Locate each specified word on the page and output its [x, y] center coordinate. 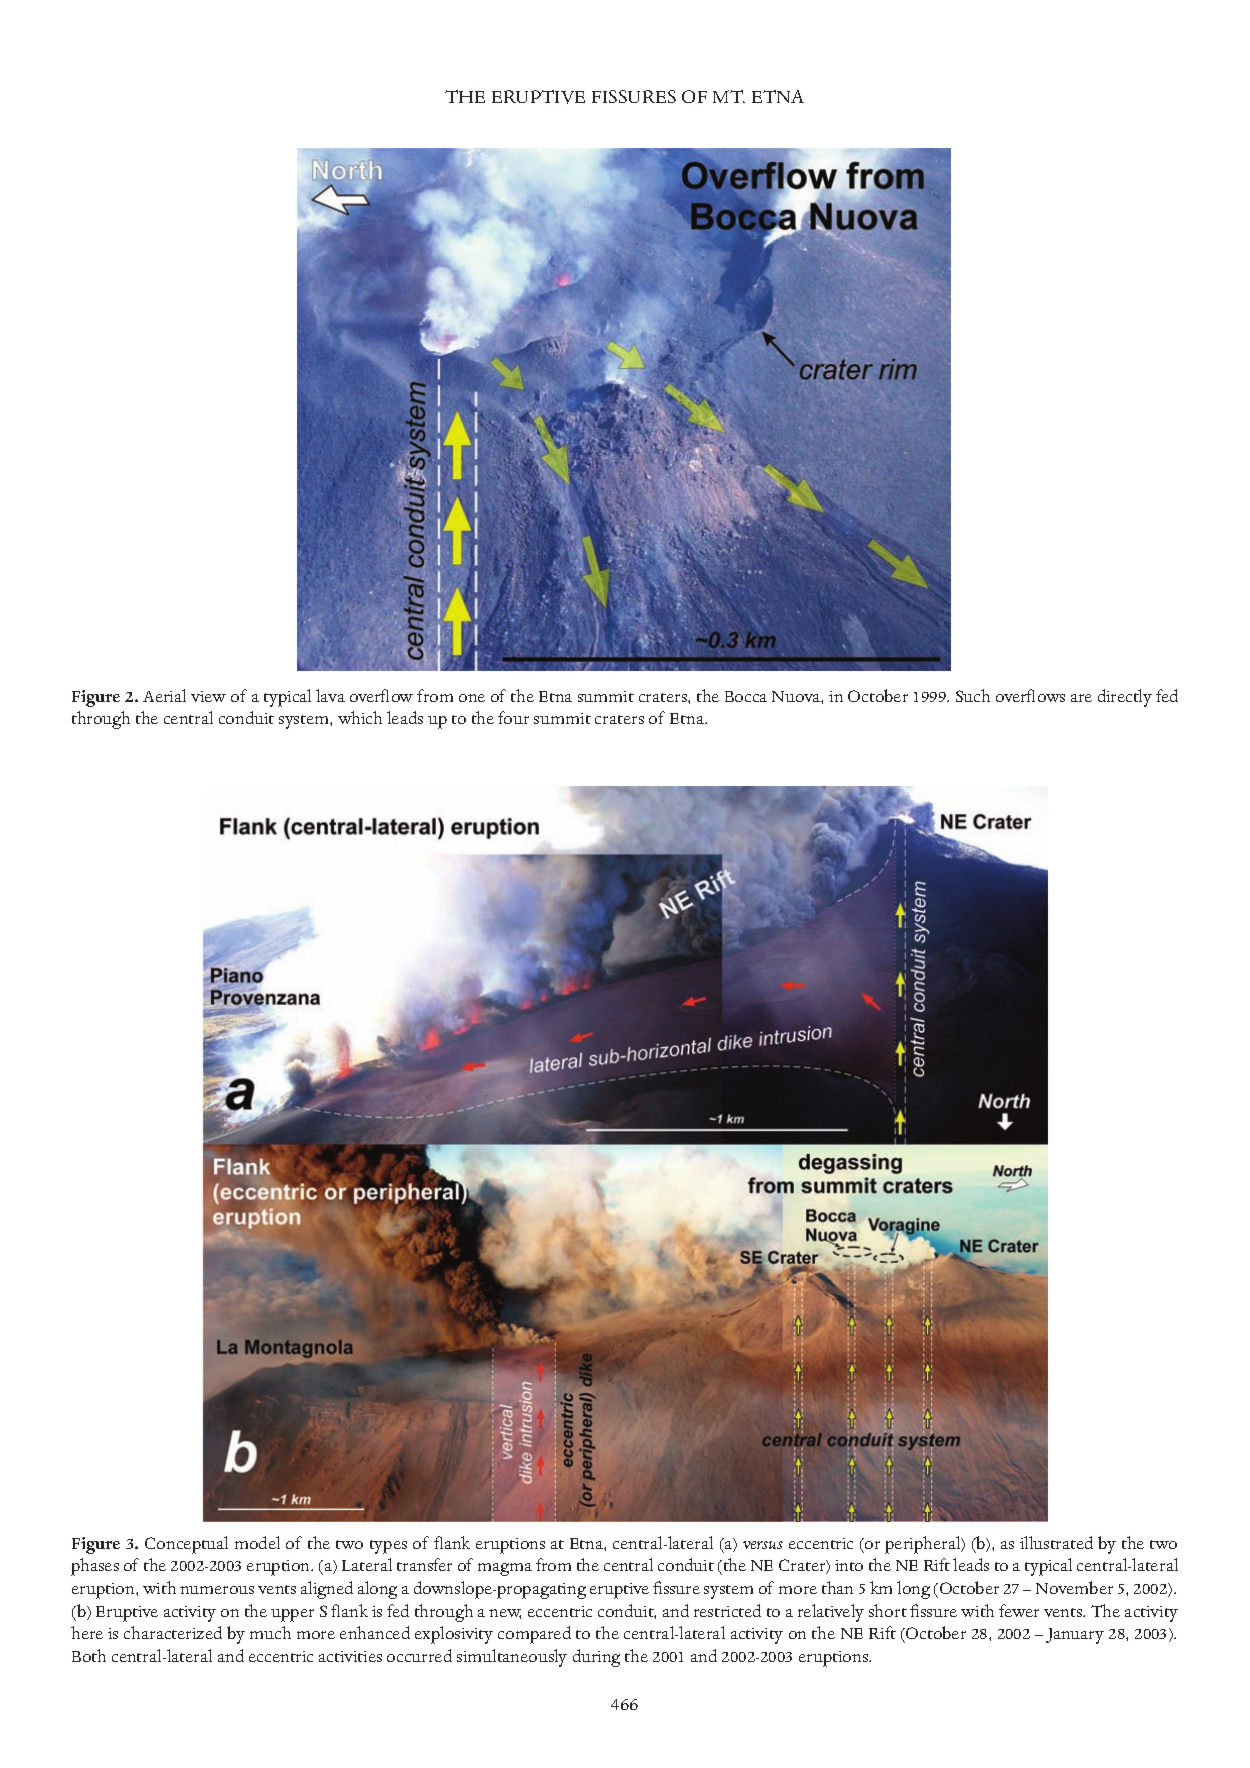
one [472, 698]
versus [763, 1545]
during [596, 1658]
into [849, 1565]
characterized [173, 1632]
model [257, 1542]
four [513, 717]
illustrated [1056, 1542]
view [208, 696]
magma [505, 1569]
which [360, 717]
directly [1125, 698]
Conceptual [186, 1545]
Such [973, 695]
